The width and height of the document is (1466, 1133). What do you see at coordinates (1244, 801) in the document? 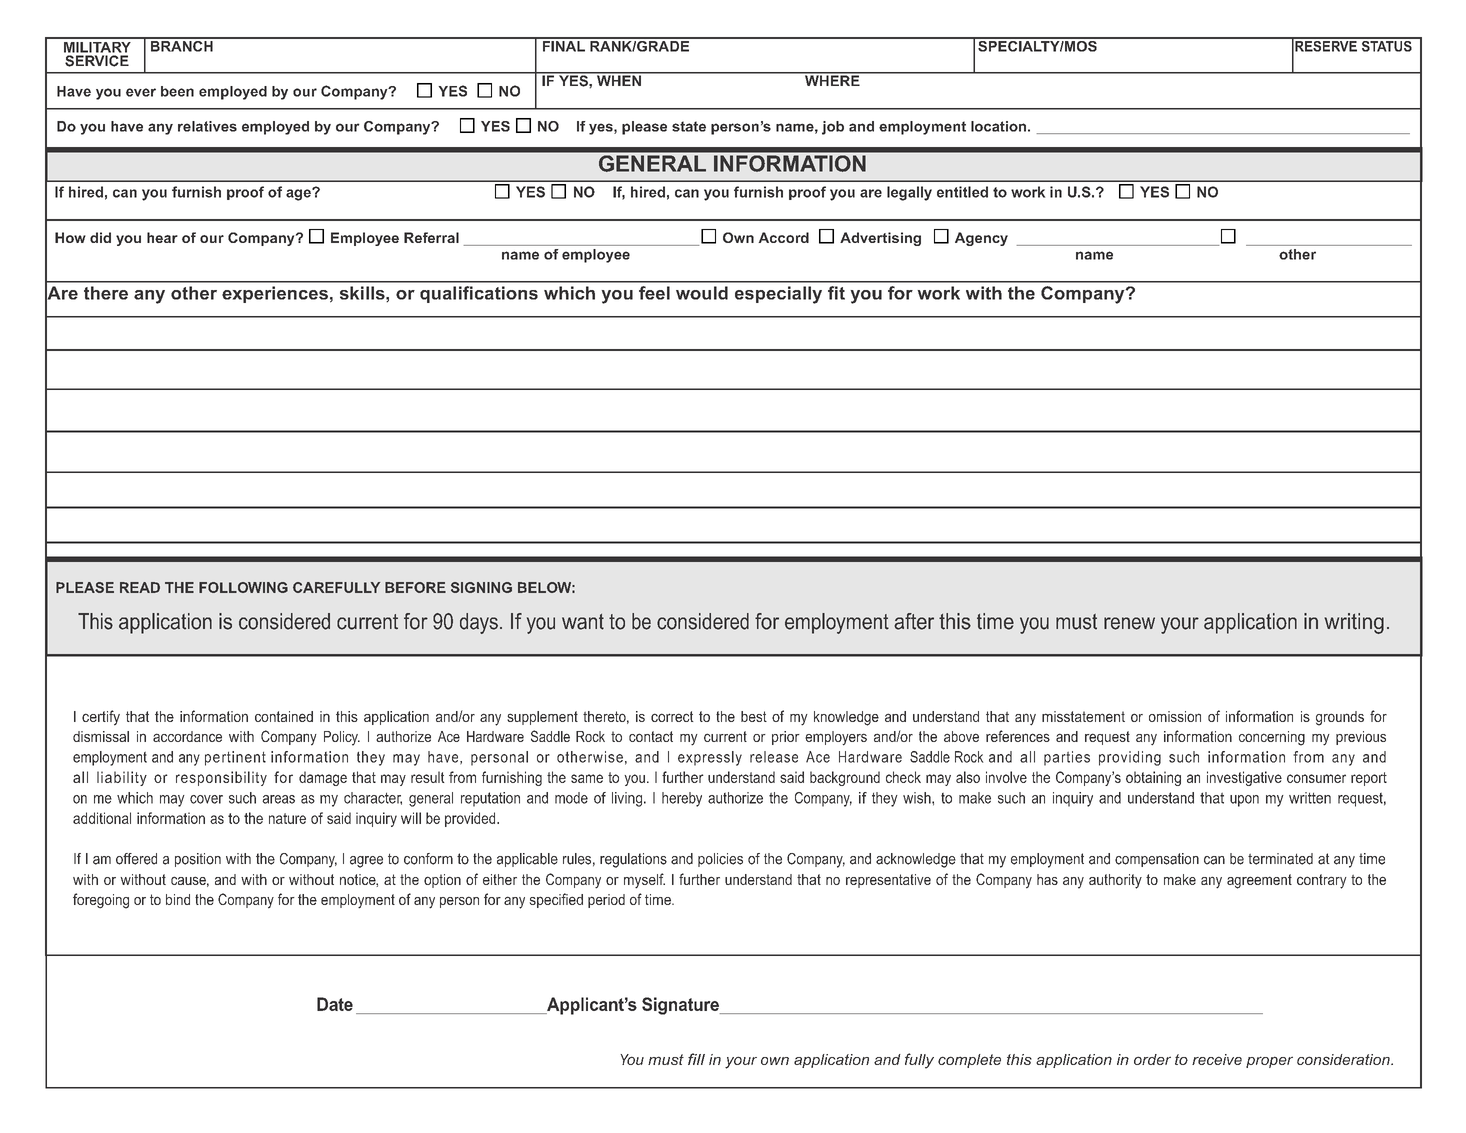
I see `upon` at bounding box center [1244, 801].
